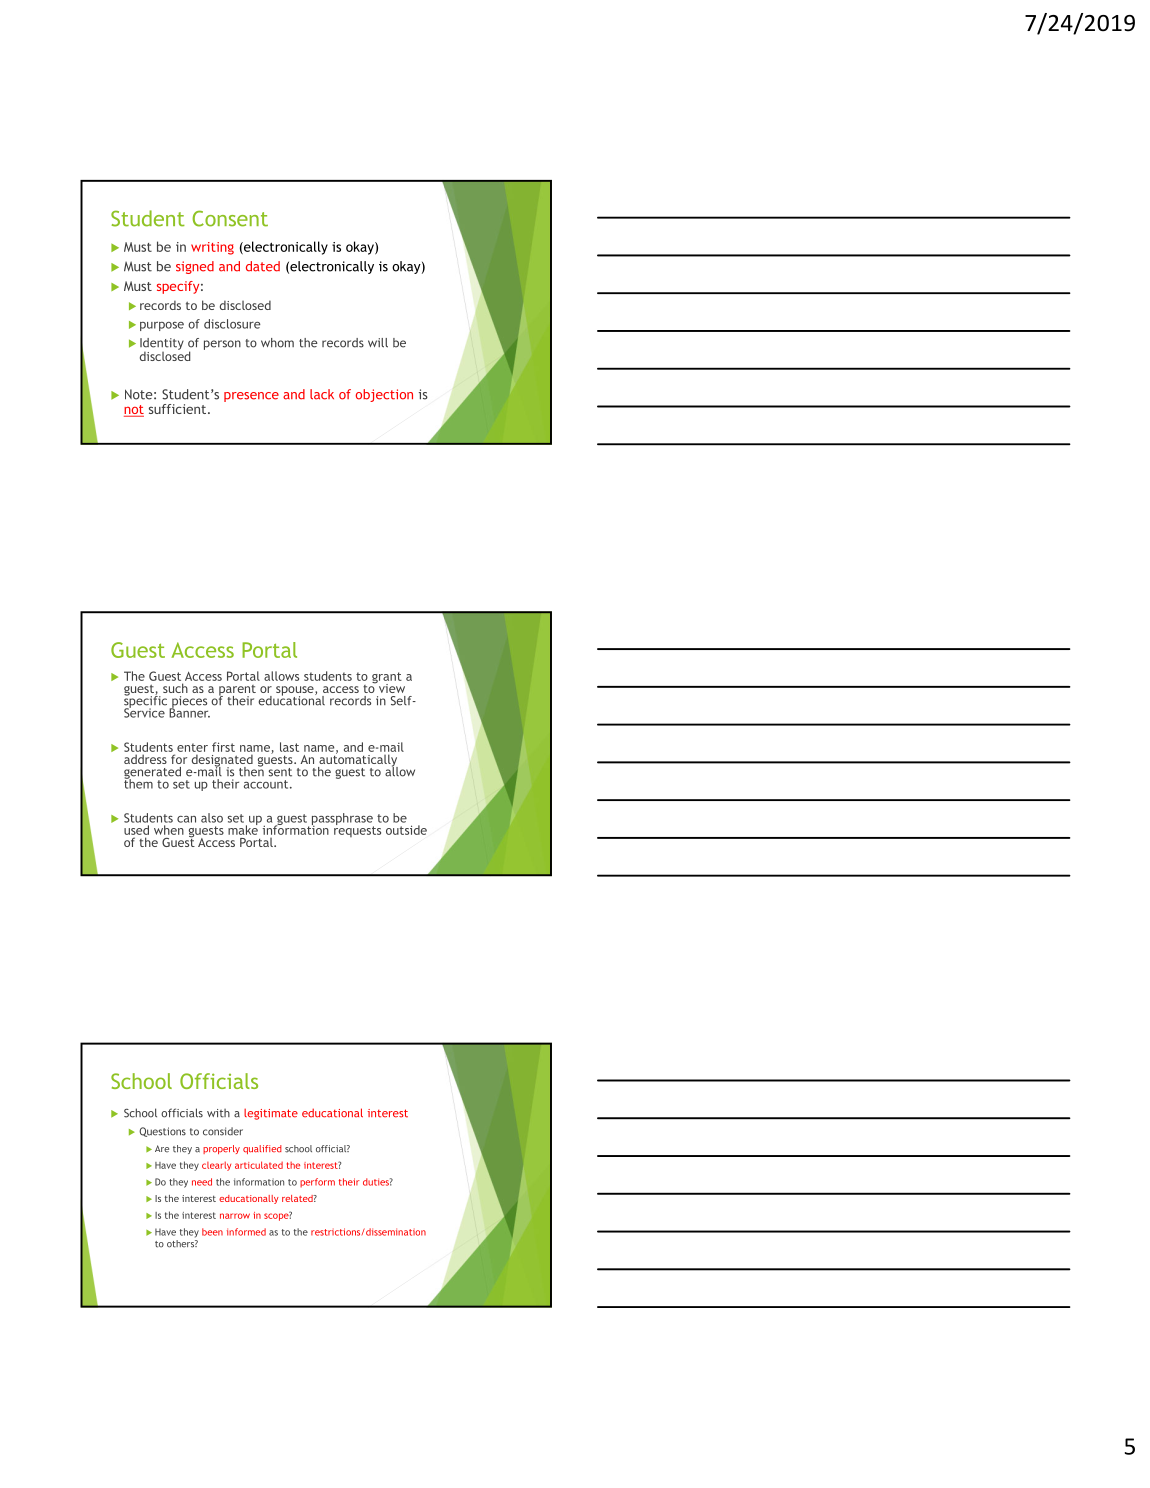 This screenshot has width=1150, height=1488. What do you see at coordinates (387, 678) in the screenshot?
I see `grant` at bounding box center [387, 678].
